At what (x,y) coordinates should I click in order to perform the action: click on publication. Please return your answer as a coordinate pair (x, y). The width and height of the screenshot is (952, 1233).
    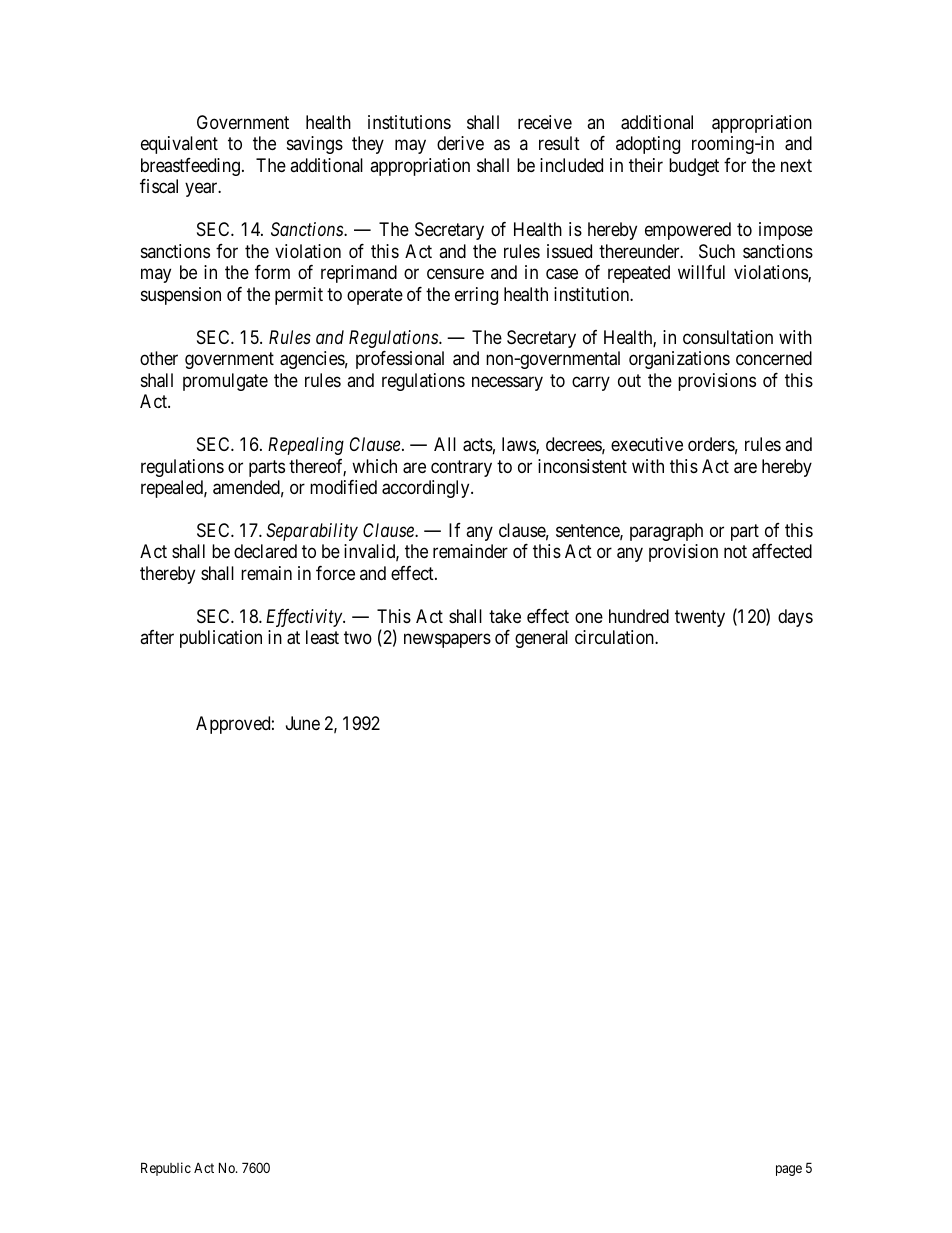
    Looking at the image, I should click on (221, 639).
